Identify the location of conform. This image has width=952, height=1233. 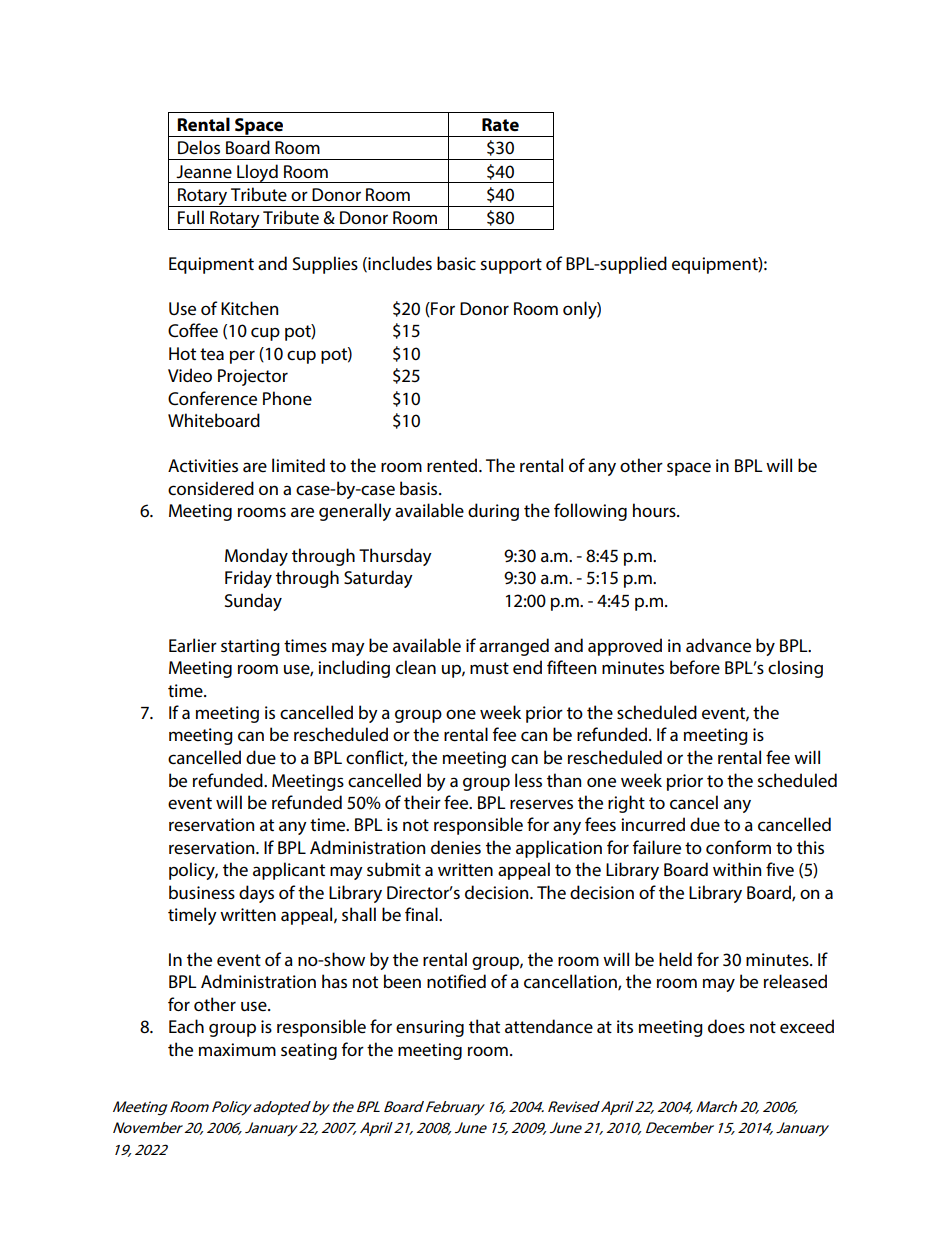
(738, 847).
